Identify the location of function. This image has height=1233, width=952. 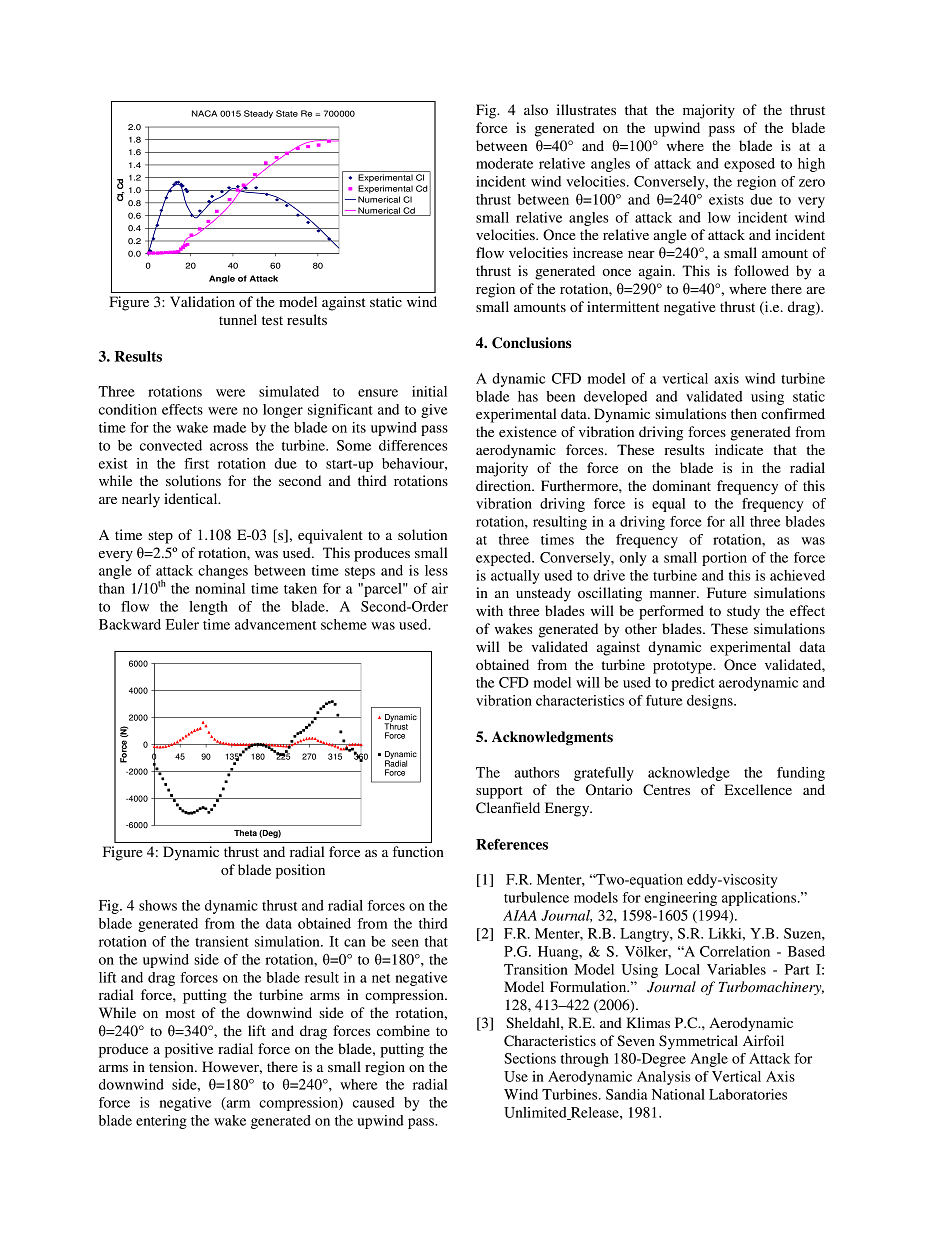
(418, 851).
